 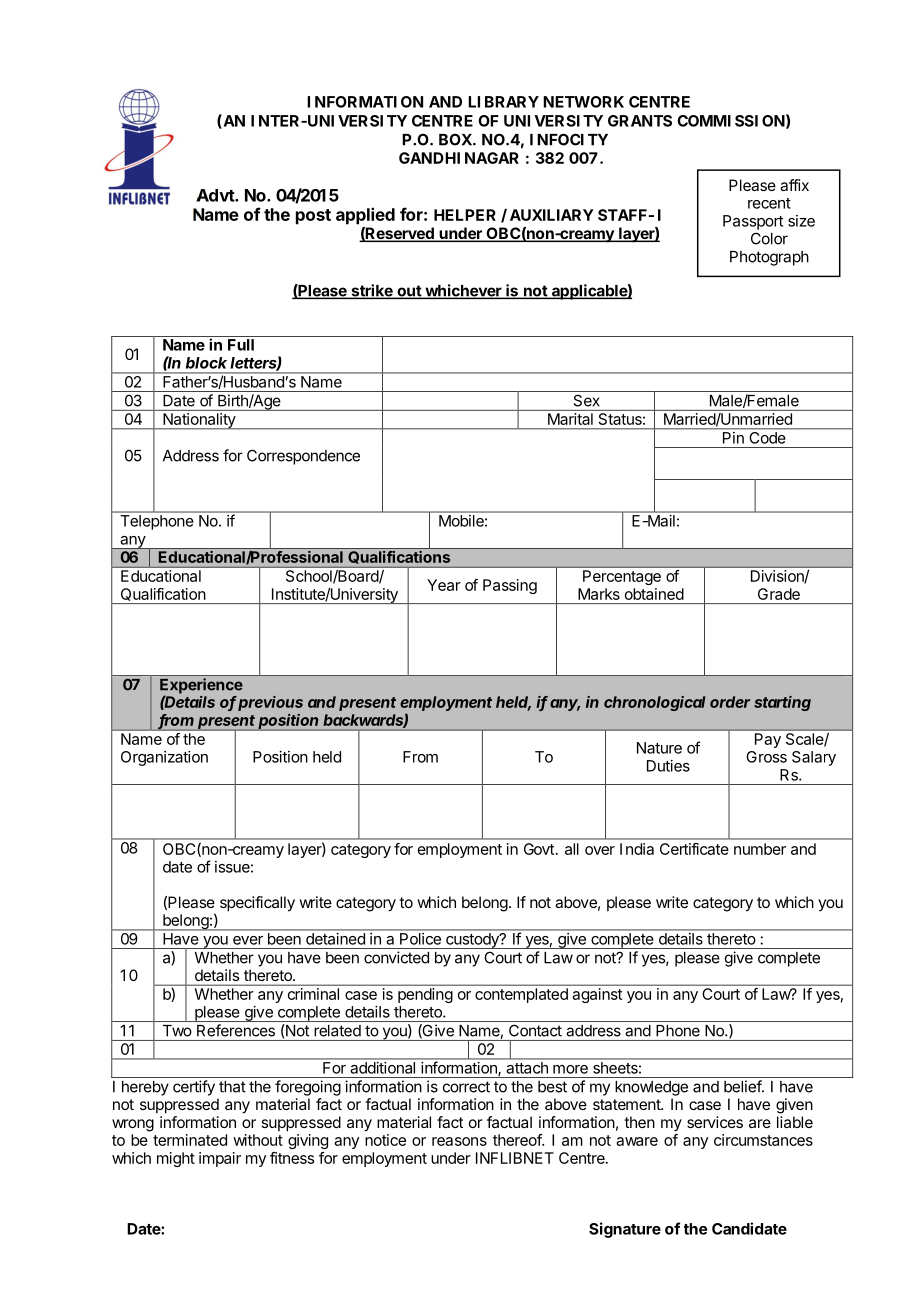 What do you see at coordinates (455, 139) in the screenshot?
I see `BOX` at bounding box center [455, 139].
